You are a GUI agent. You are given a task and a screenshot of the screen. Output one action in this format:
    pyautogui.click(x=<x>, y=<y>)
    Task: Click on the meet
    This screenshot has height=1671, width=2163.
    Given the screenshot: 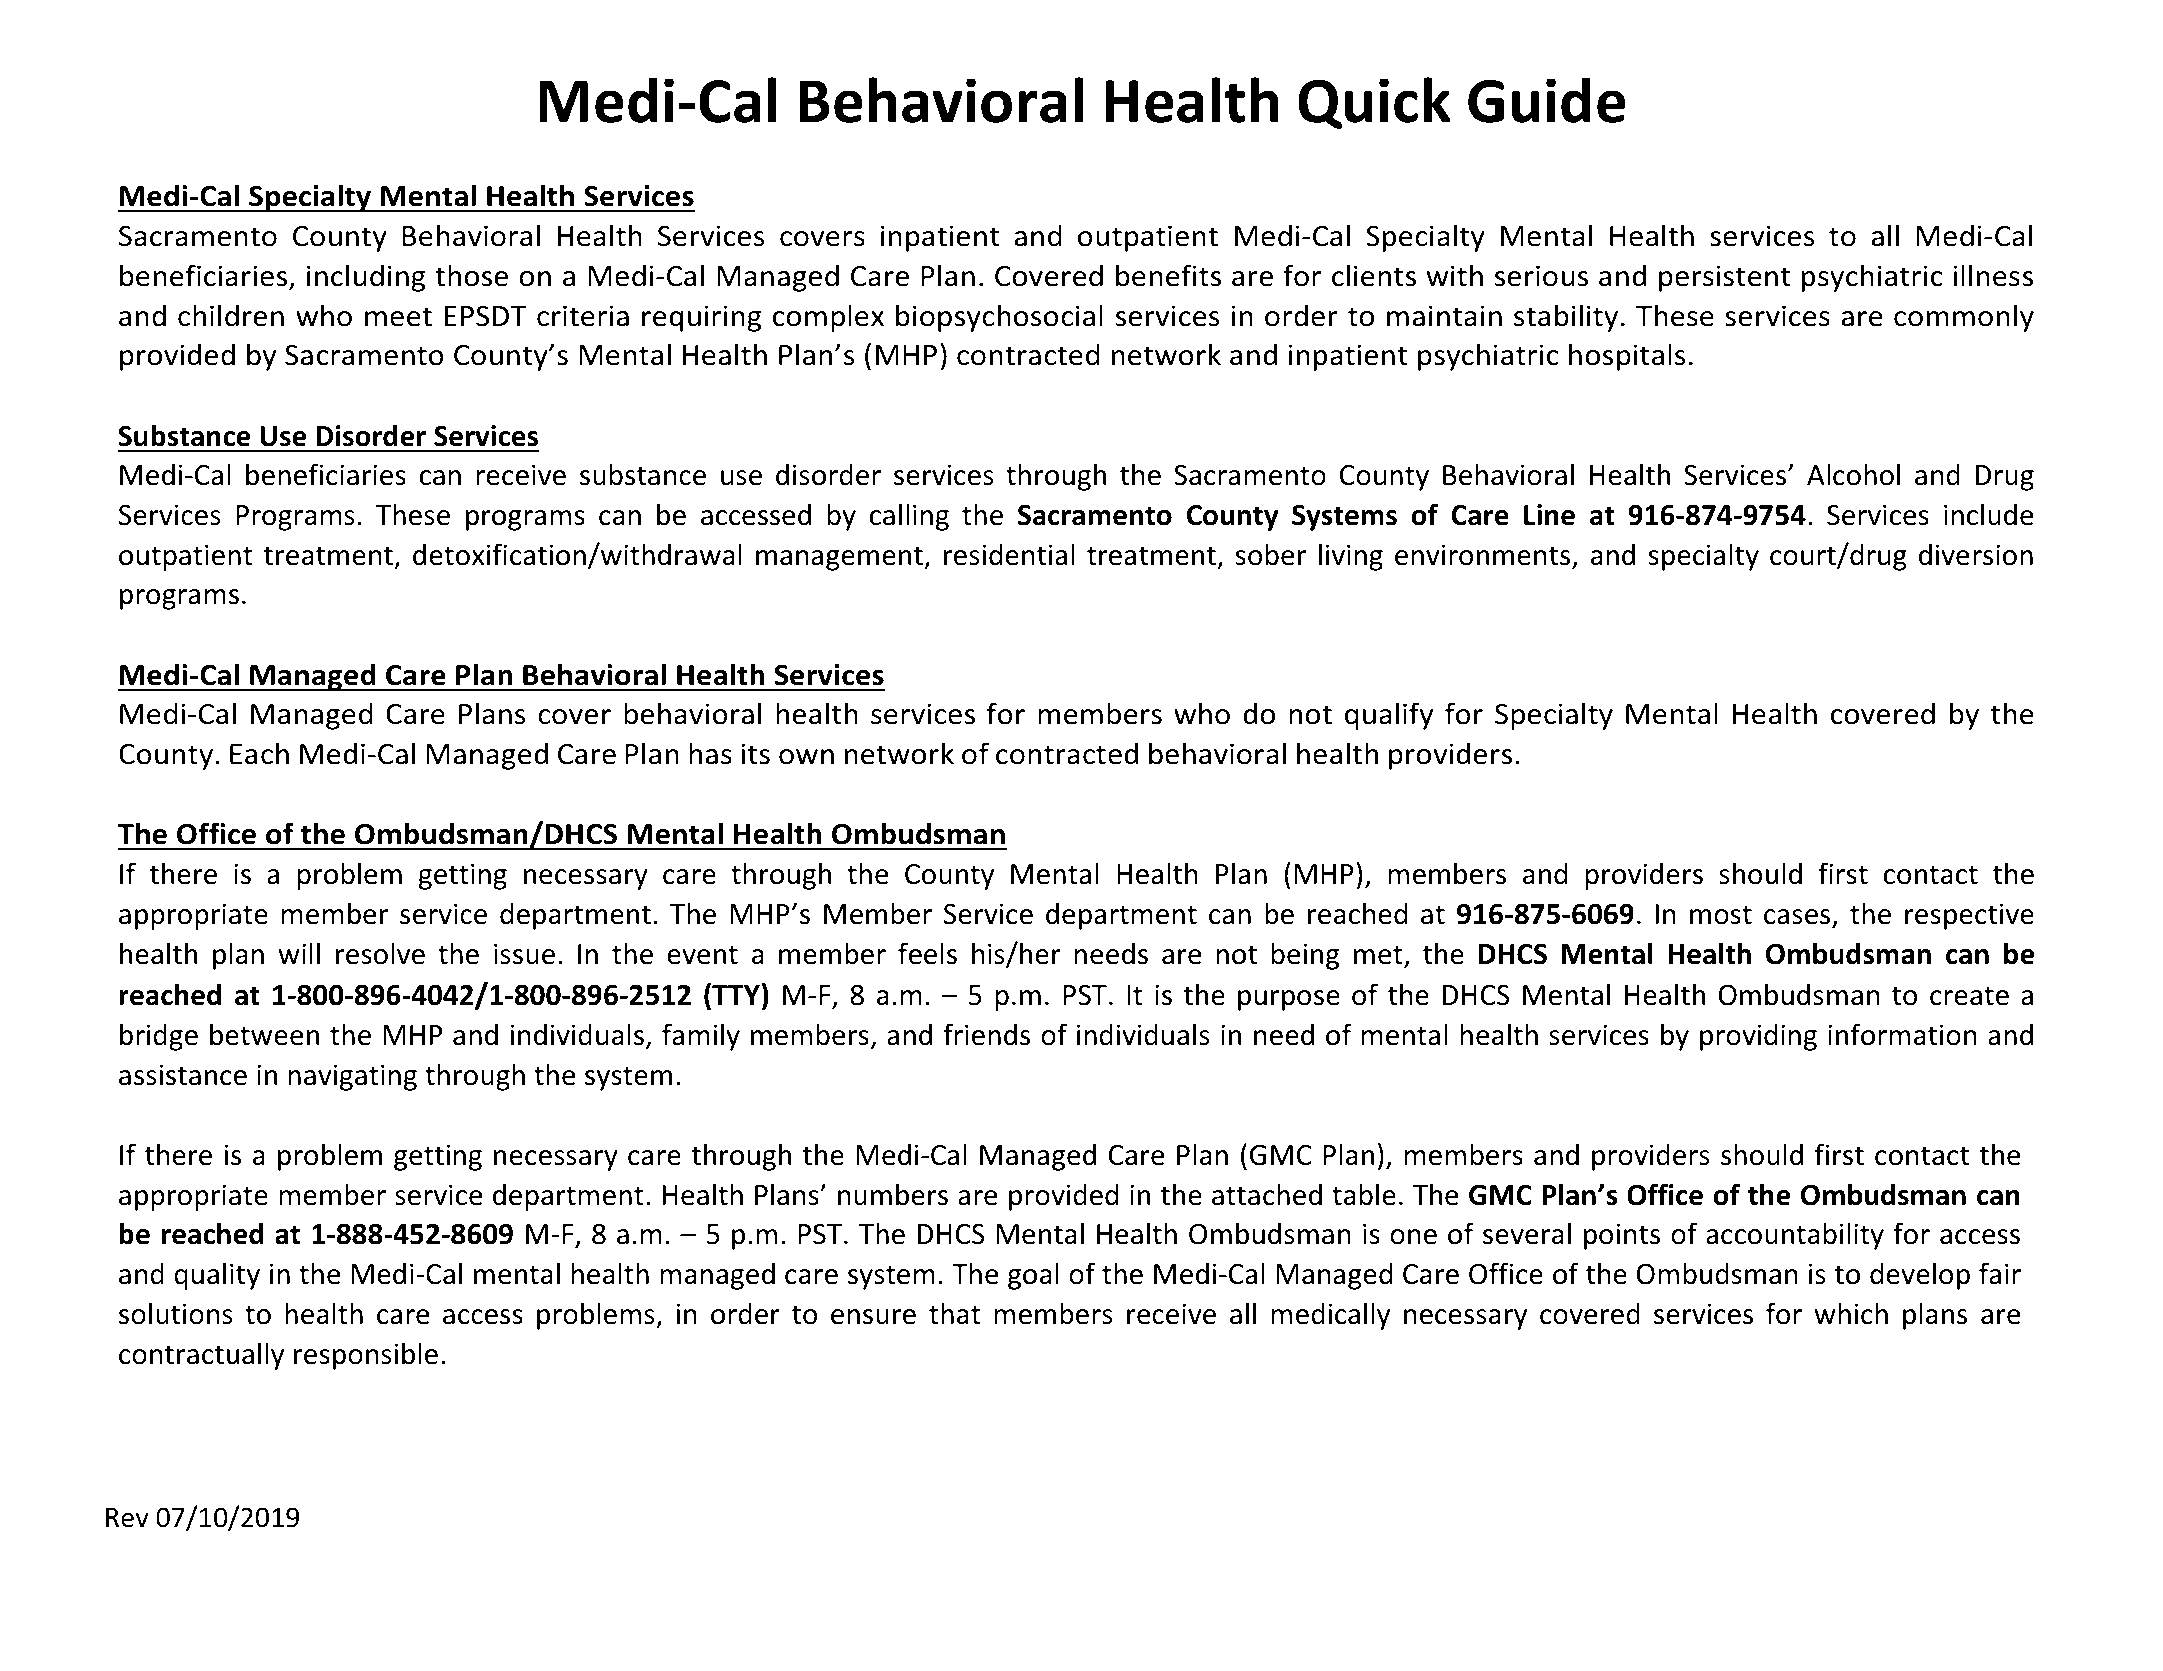 What is the action you would take?
    pyautogui.click(x=398, y=317)
